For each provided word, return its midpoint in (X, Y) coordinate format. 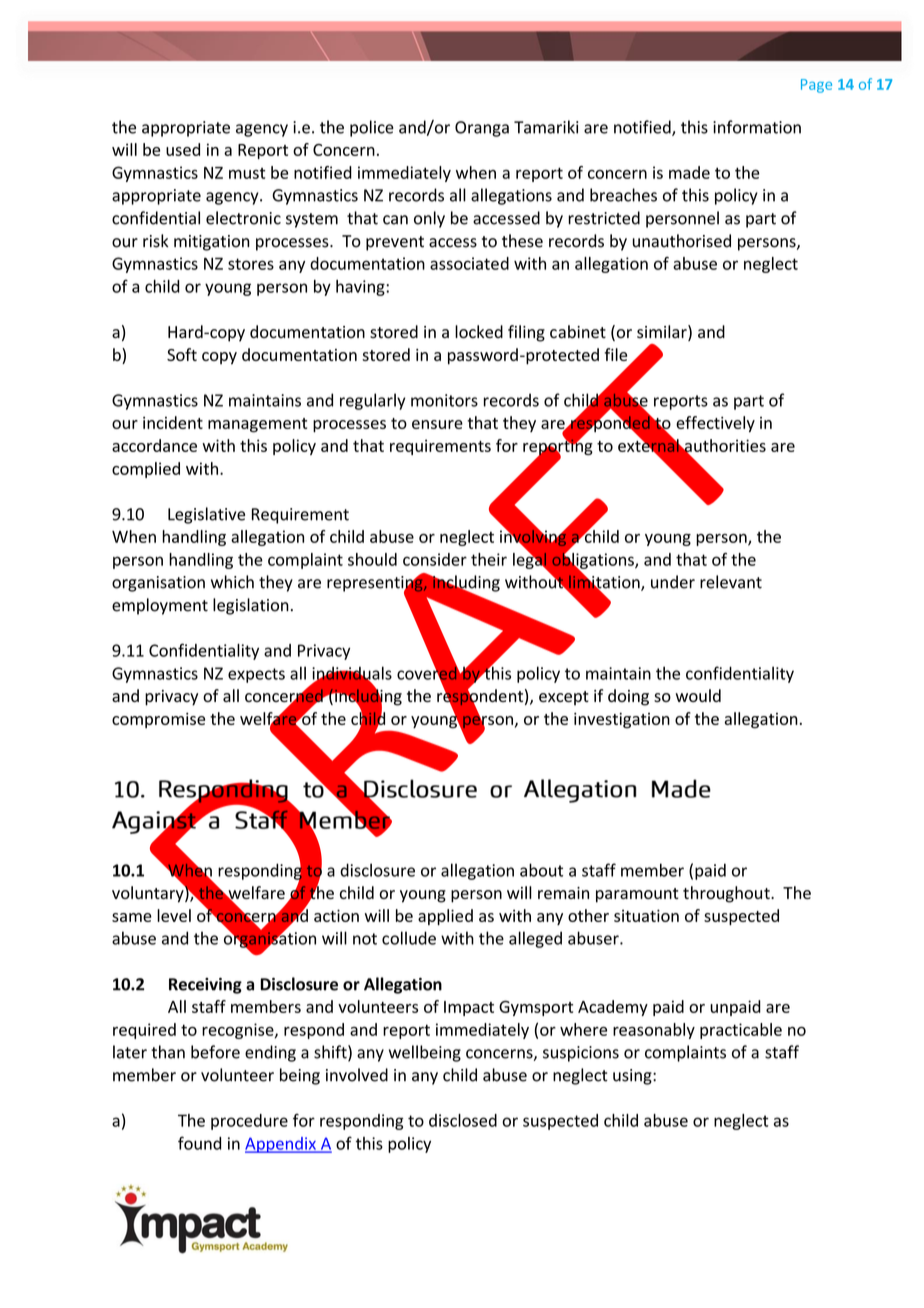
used (183, 149)
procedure (249, 1122)
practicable (741, 1031)
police (372, 128)
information (757, 127)
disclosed (463, 1120)
